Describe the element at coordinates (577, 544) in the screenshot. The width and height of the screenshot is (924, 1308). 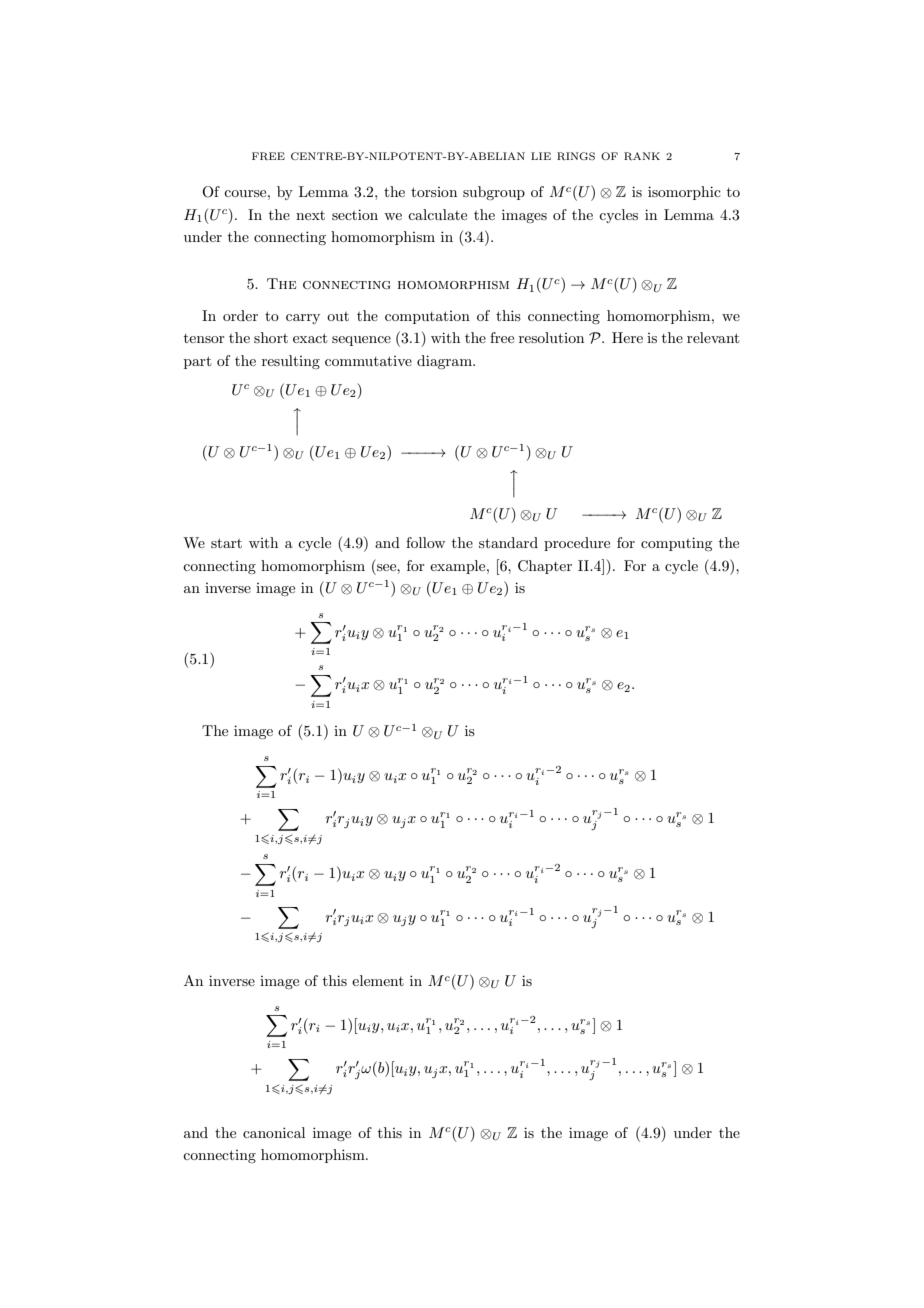
I see `procedure` at that location.
